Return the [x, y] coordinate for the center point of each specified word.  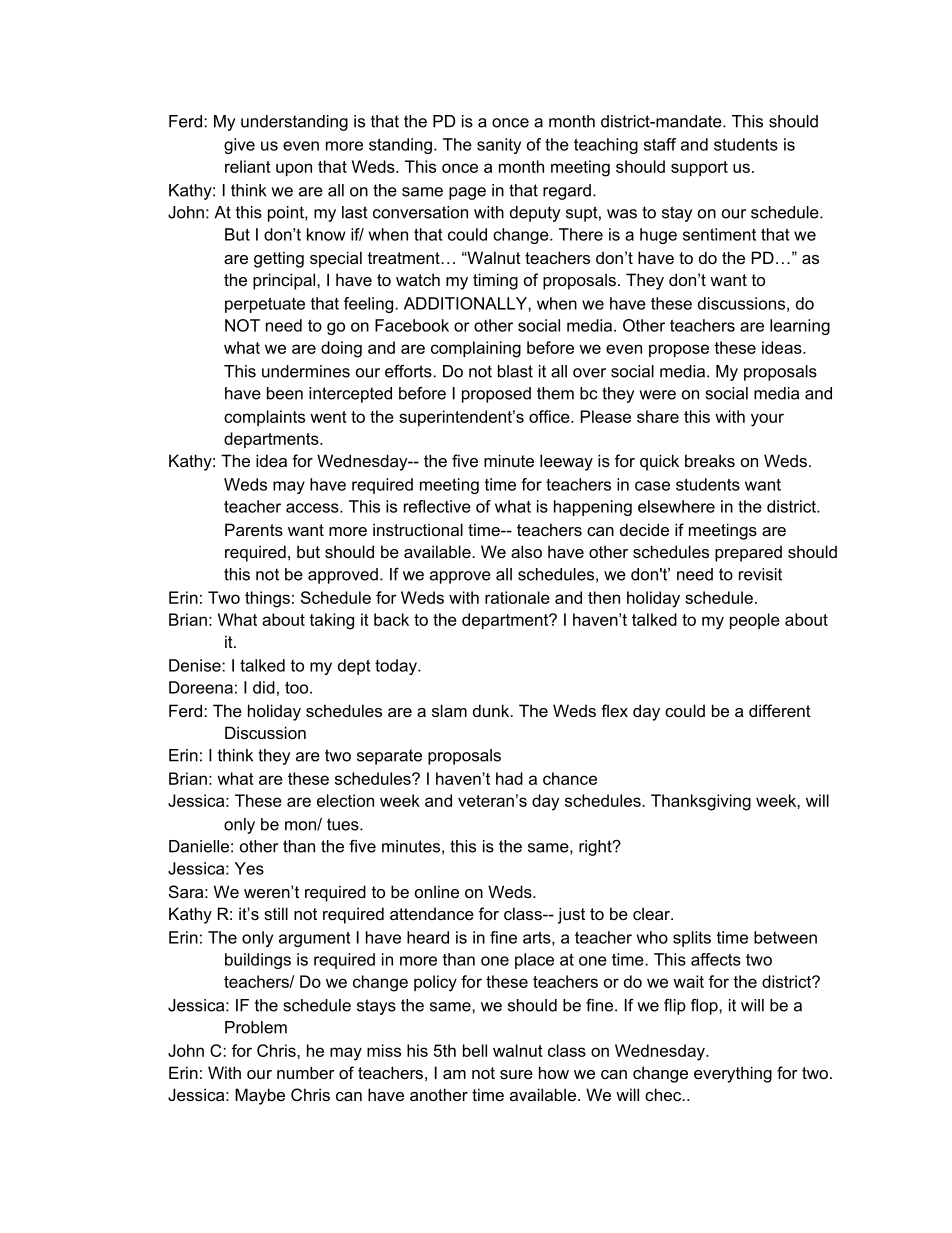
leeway [566, 462]
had [509, 778]
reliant [248, 166]
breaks [710, 460]
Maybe [260, 1096]
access [313, 508]
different [780, 710]
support [699, 168]
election [345, 800]
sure [516, 1074]
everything [733, 1074]
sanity [499, 146]
